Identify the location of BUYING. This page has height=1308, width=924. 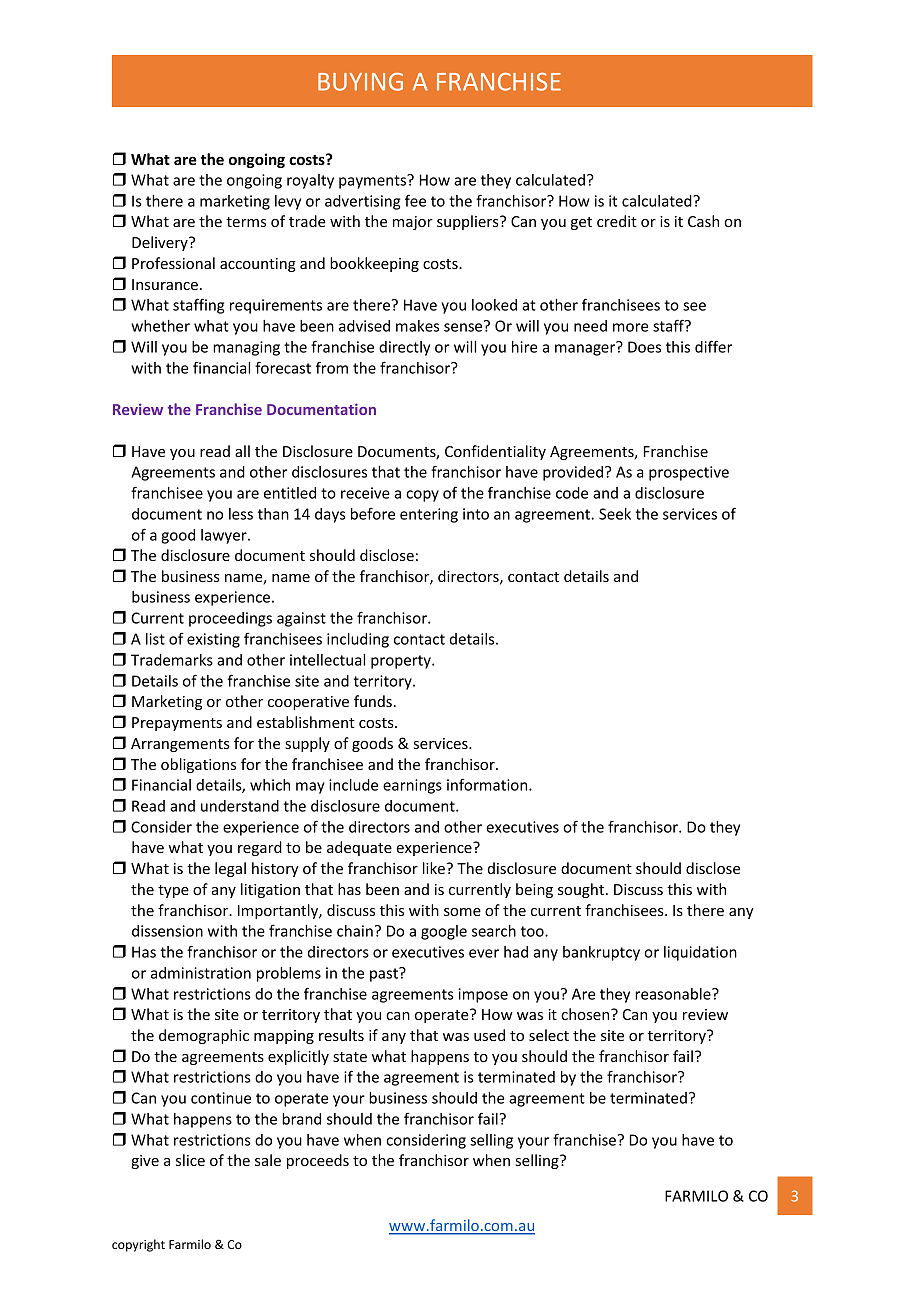
(360, 82).
